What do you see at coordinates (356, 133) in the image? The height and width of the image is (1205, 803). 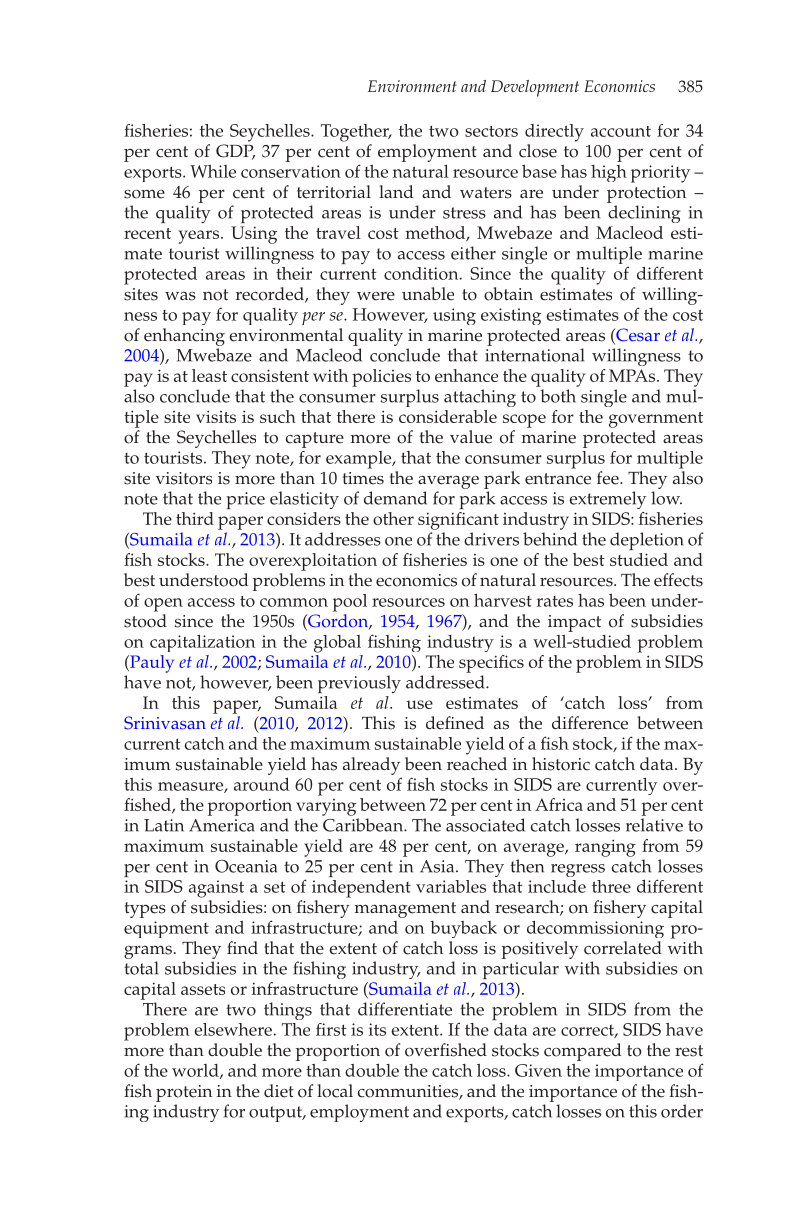 I see `Together` at bounding box center [356, 133].
